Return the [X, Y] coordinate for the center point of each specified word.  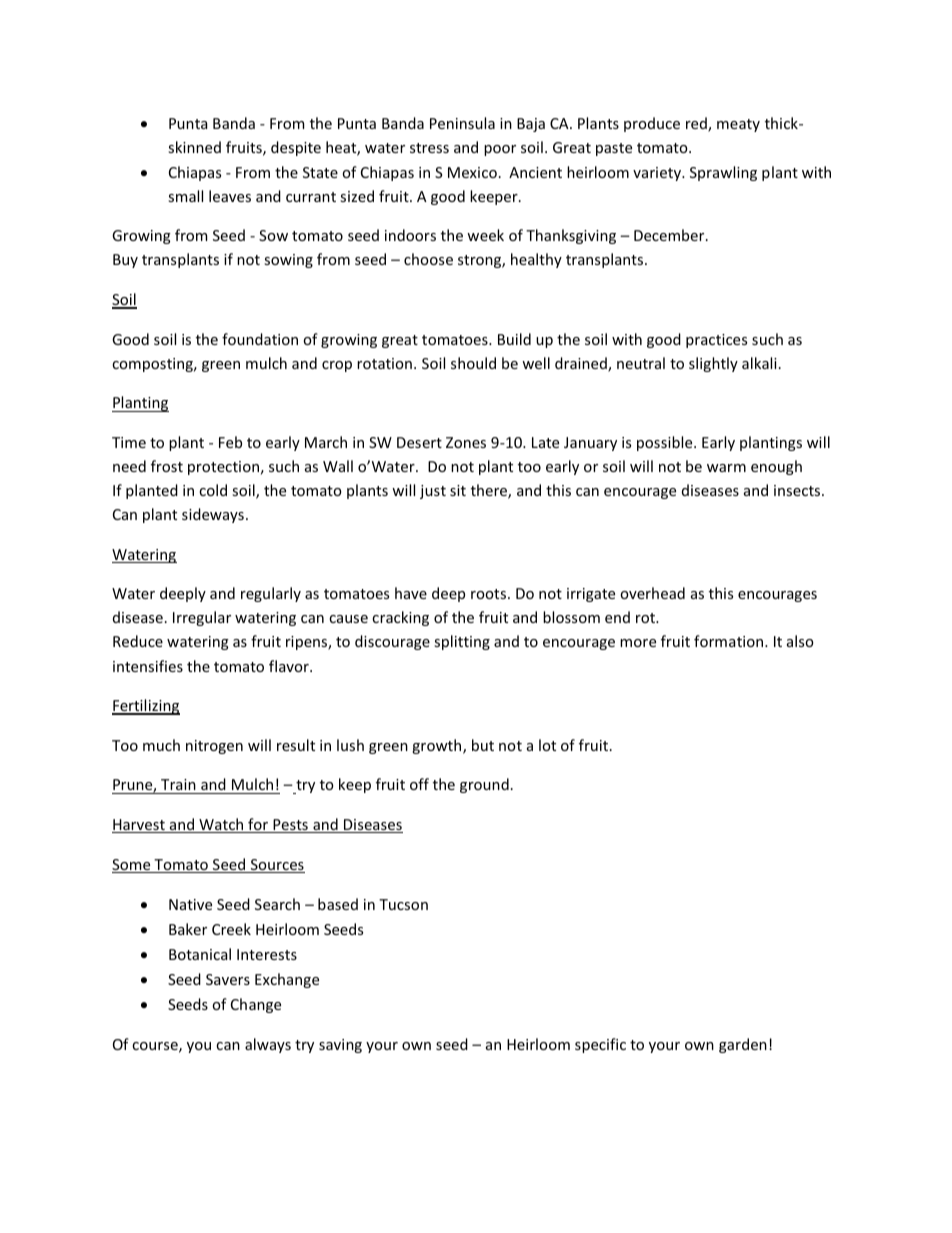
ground [484, 785]
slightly [713, 364]
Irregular [202, 618]
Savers [228, 979]
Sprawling [723, 173]
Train [178, 784]
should [473, 363]
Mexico [472, 172]
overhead [652, 593]
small [185, 196]
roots [490, 594]
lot [547, 745]
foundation [260, 339]
